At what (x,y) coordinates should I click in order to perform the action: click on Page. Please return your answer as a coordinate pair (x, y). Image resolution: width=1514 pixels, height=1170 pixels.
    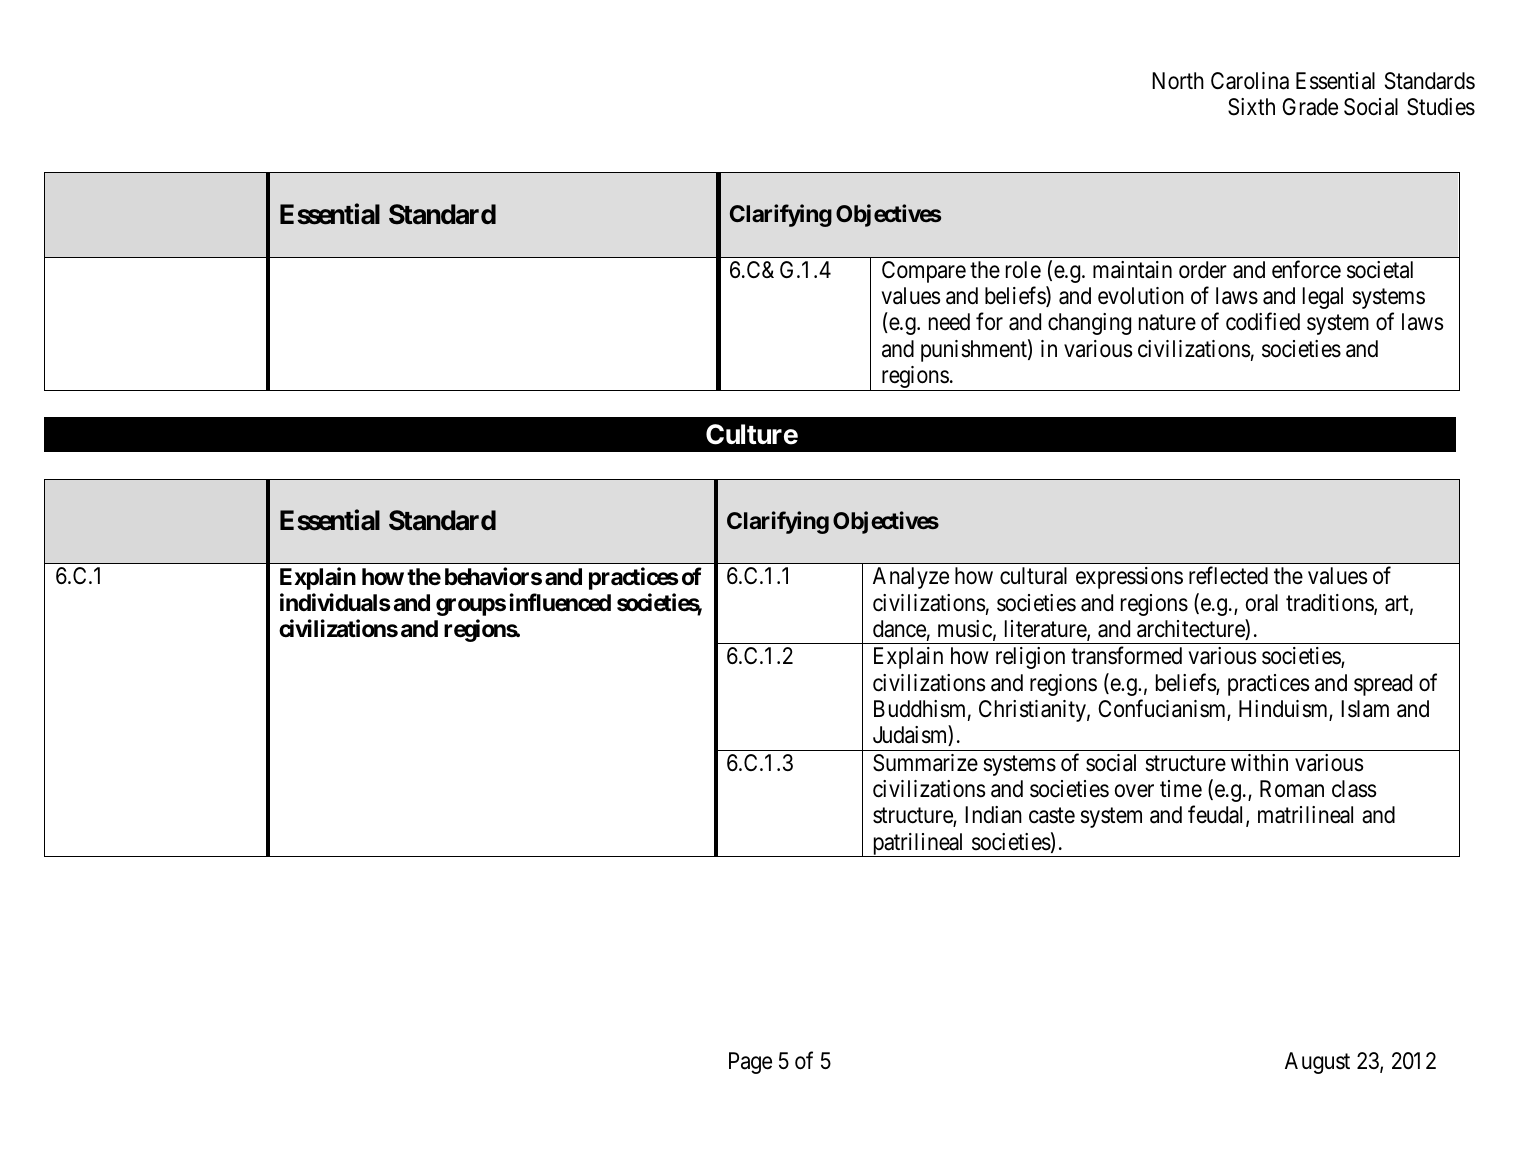
    Looking at the image, I should click on (750, 1063).
